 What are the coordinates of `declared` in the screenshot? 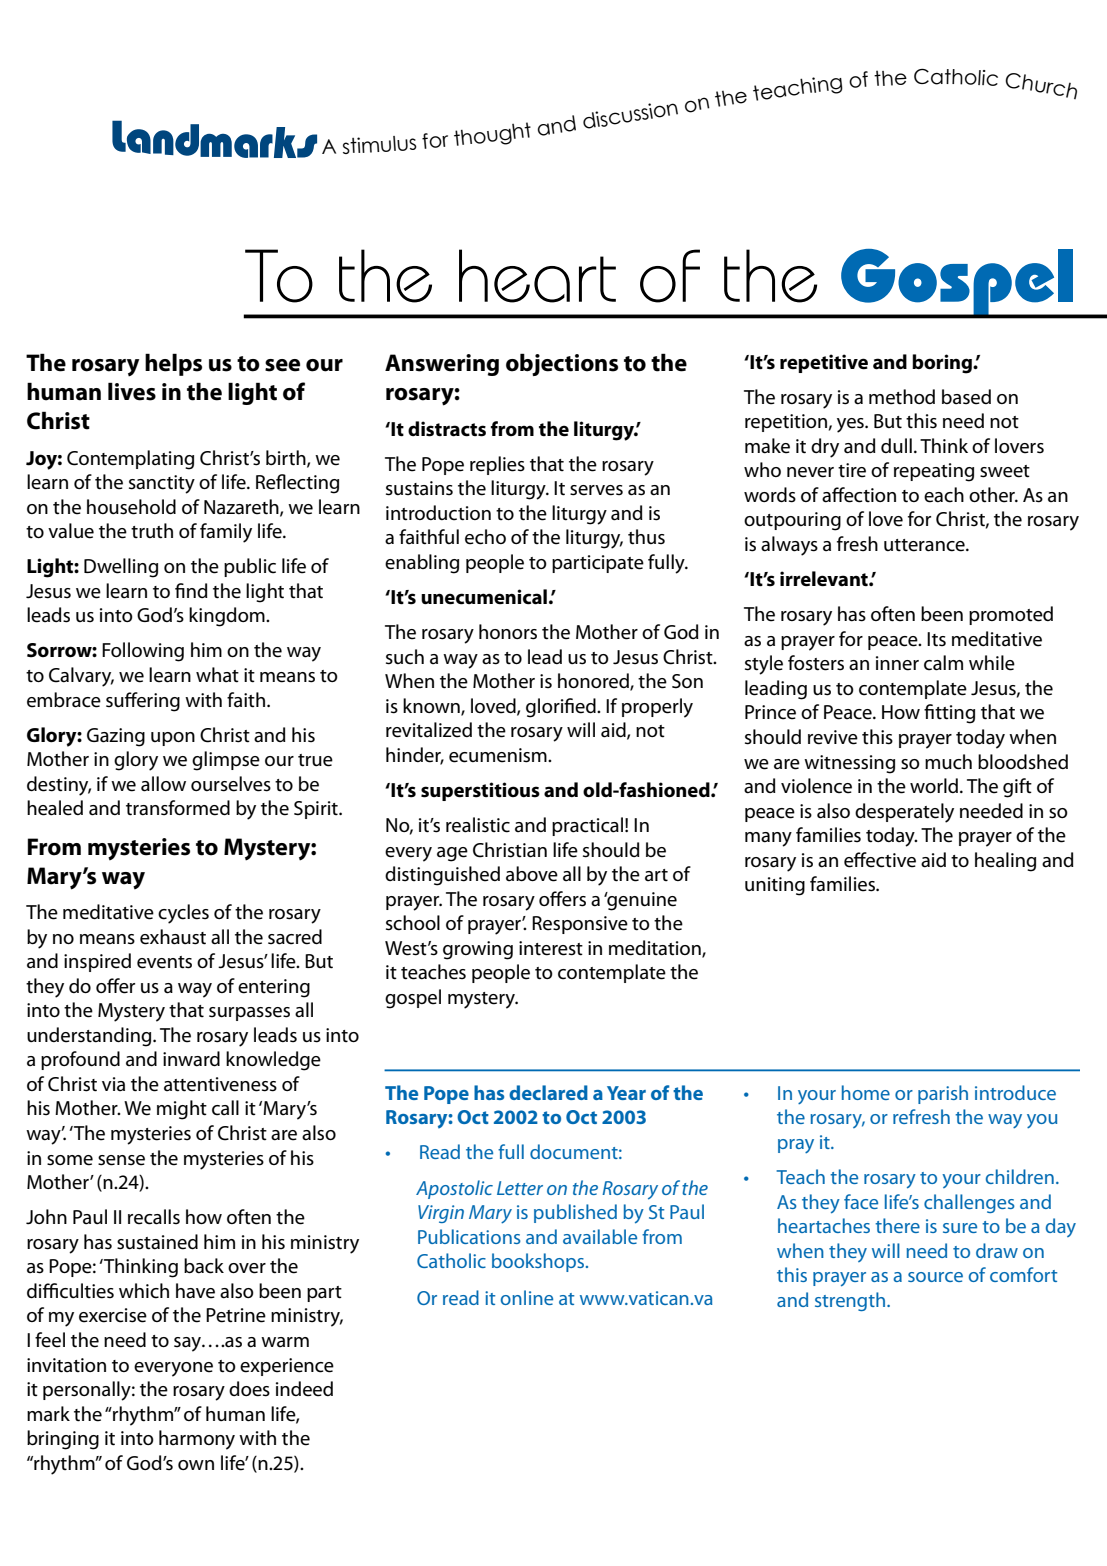 It's located at (548, 1092).
